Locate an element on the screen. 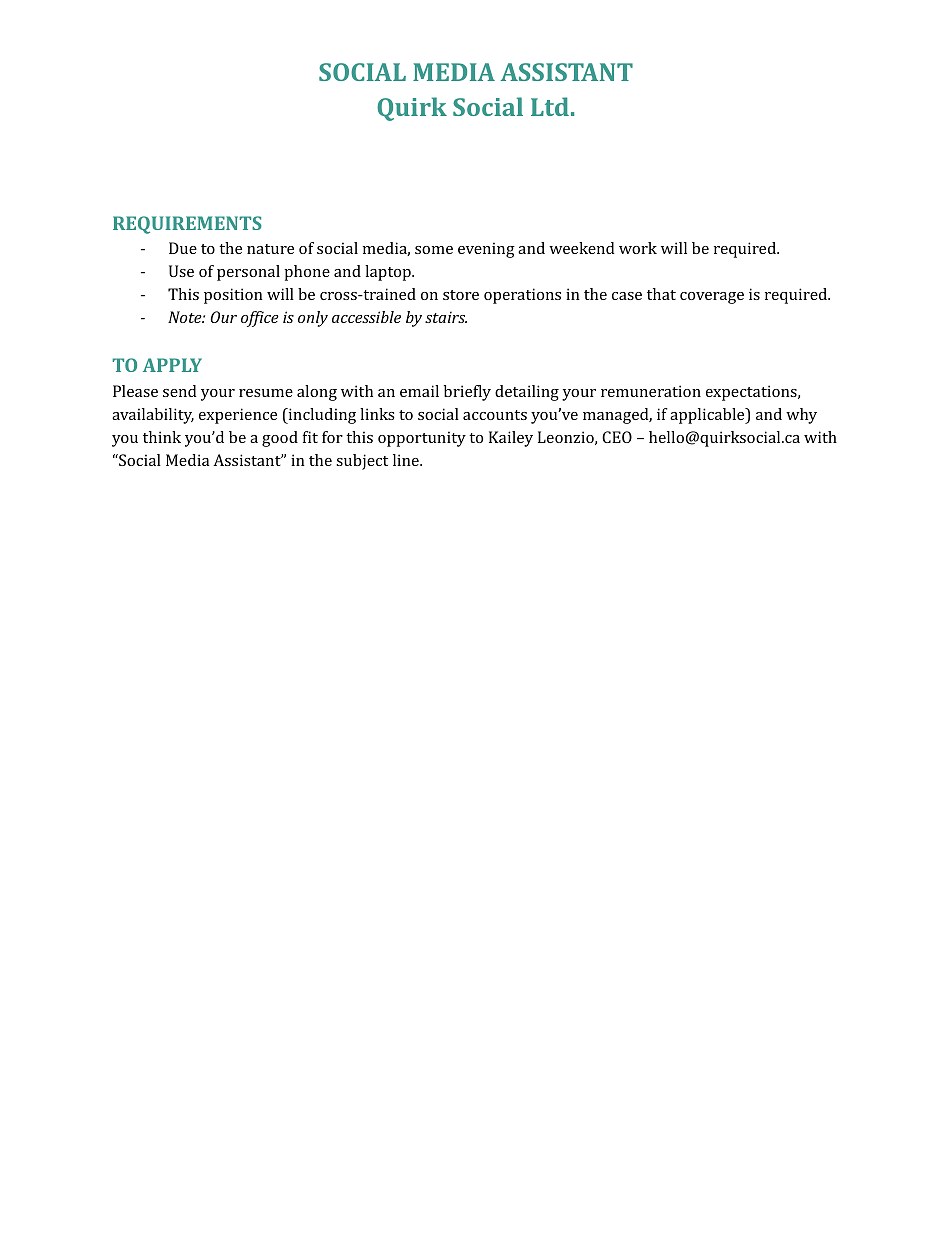  Ltd is located at coordinates (550, 106).
